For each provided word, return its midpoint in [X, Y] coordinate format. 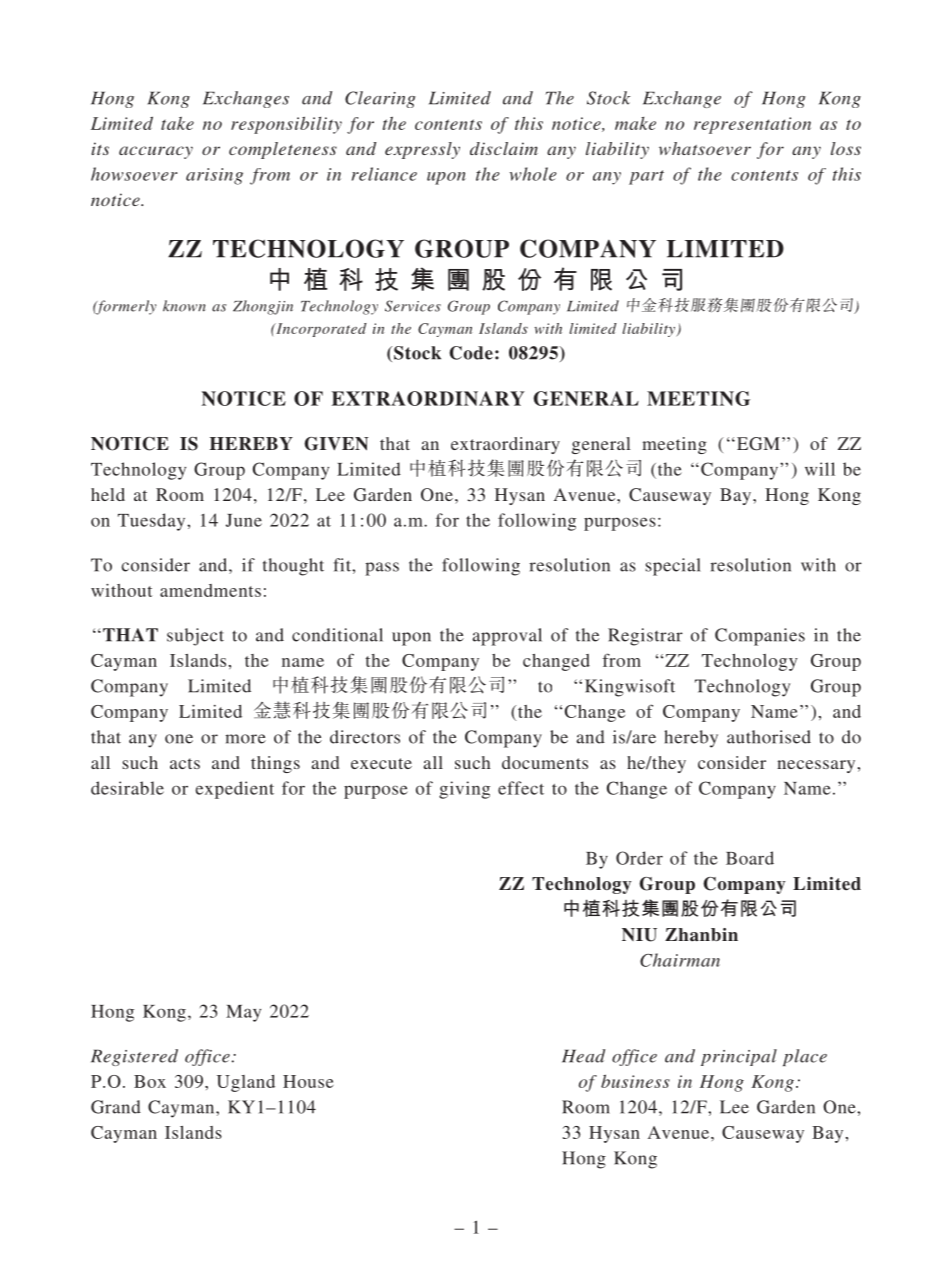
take [177, 123]
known [184, 306]
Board [750, 858]
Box [150, 1081]
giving [464, 790]
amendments [210, 590]
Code [471, 353]
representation [752, 125]
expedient [234, 790]
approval [507, 637]
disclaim [504, 148]
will [820, 469]
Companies [760, 637]
